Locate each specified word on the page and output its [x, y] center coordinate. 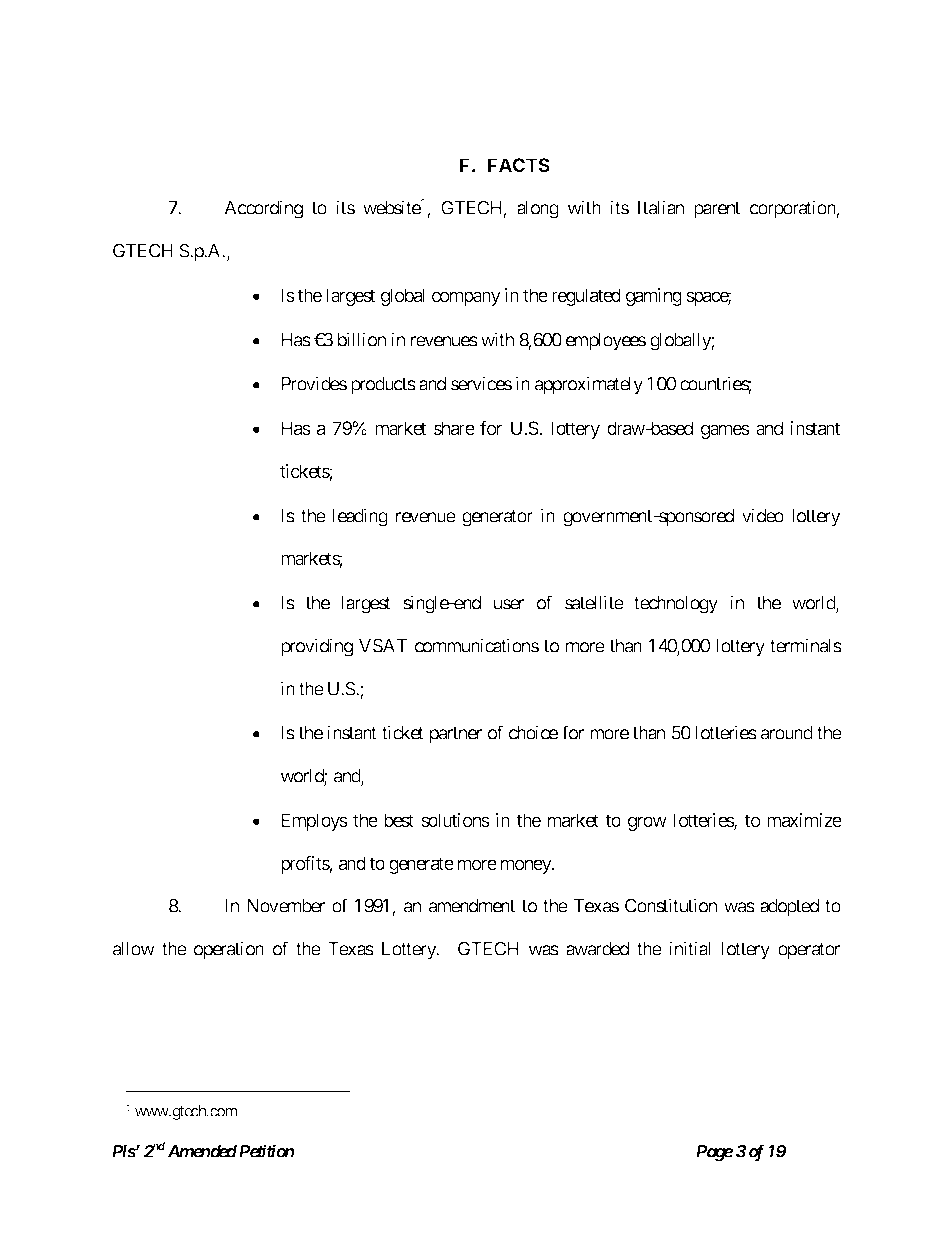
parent [717, 210]
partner [456, 735]
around [787, 733]
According [263, 209]
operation [229, 950]
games [725, 431]
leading [360, 517]
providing [317, 647]
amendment [472, 906]
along [538, 210]
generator [497, 518]
